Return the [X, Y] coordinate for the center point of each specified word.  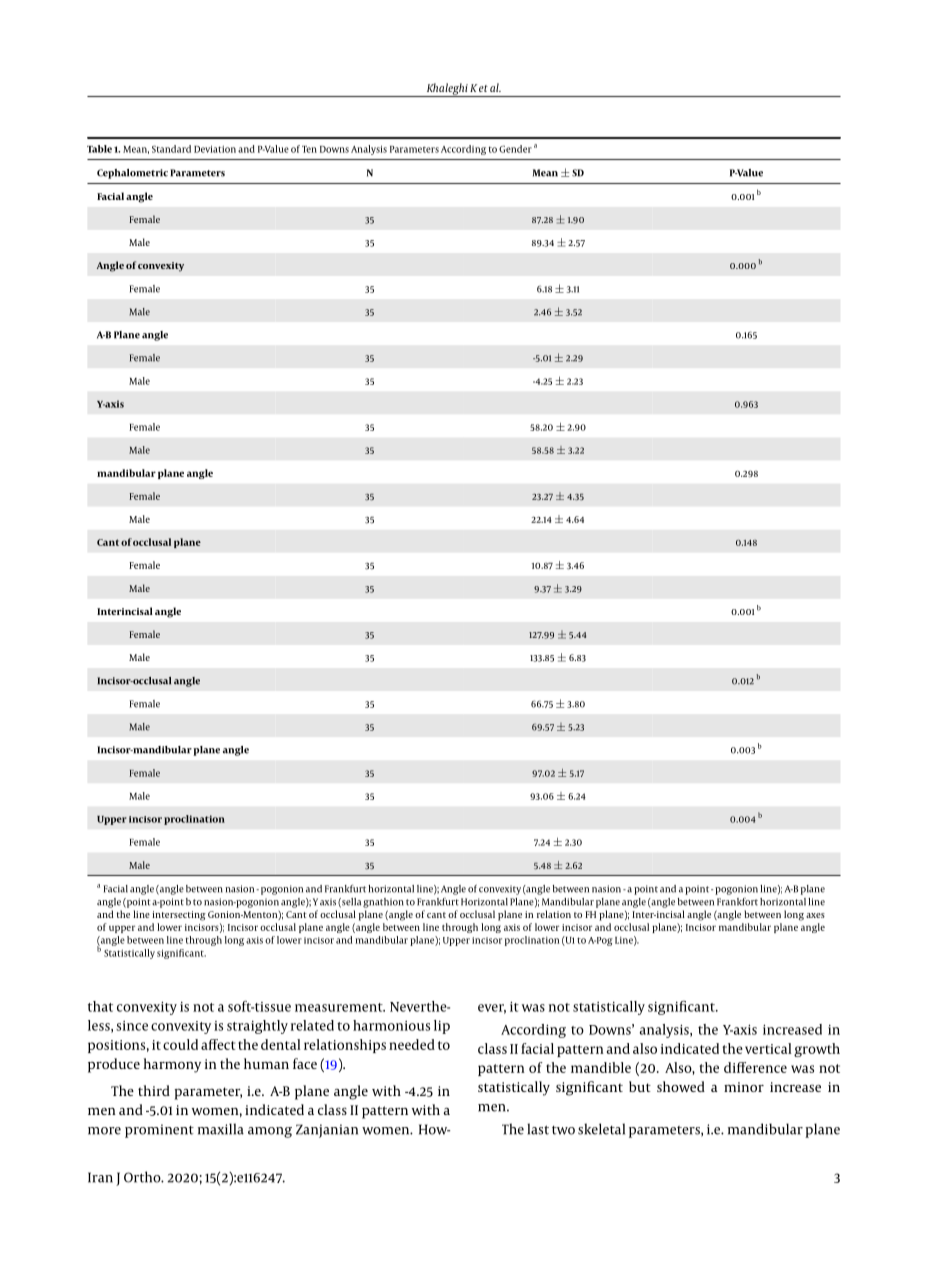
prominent [159, 1131]
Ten [309, 149]
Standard [171, 149]
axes [815, 915]
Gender [515, 149]
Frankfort [737, 902]
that [100, 1006]
